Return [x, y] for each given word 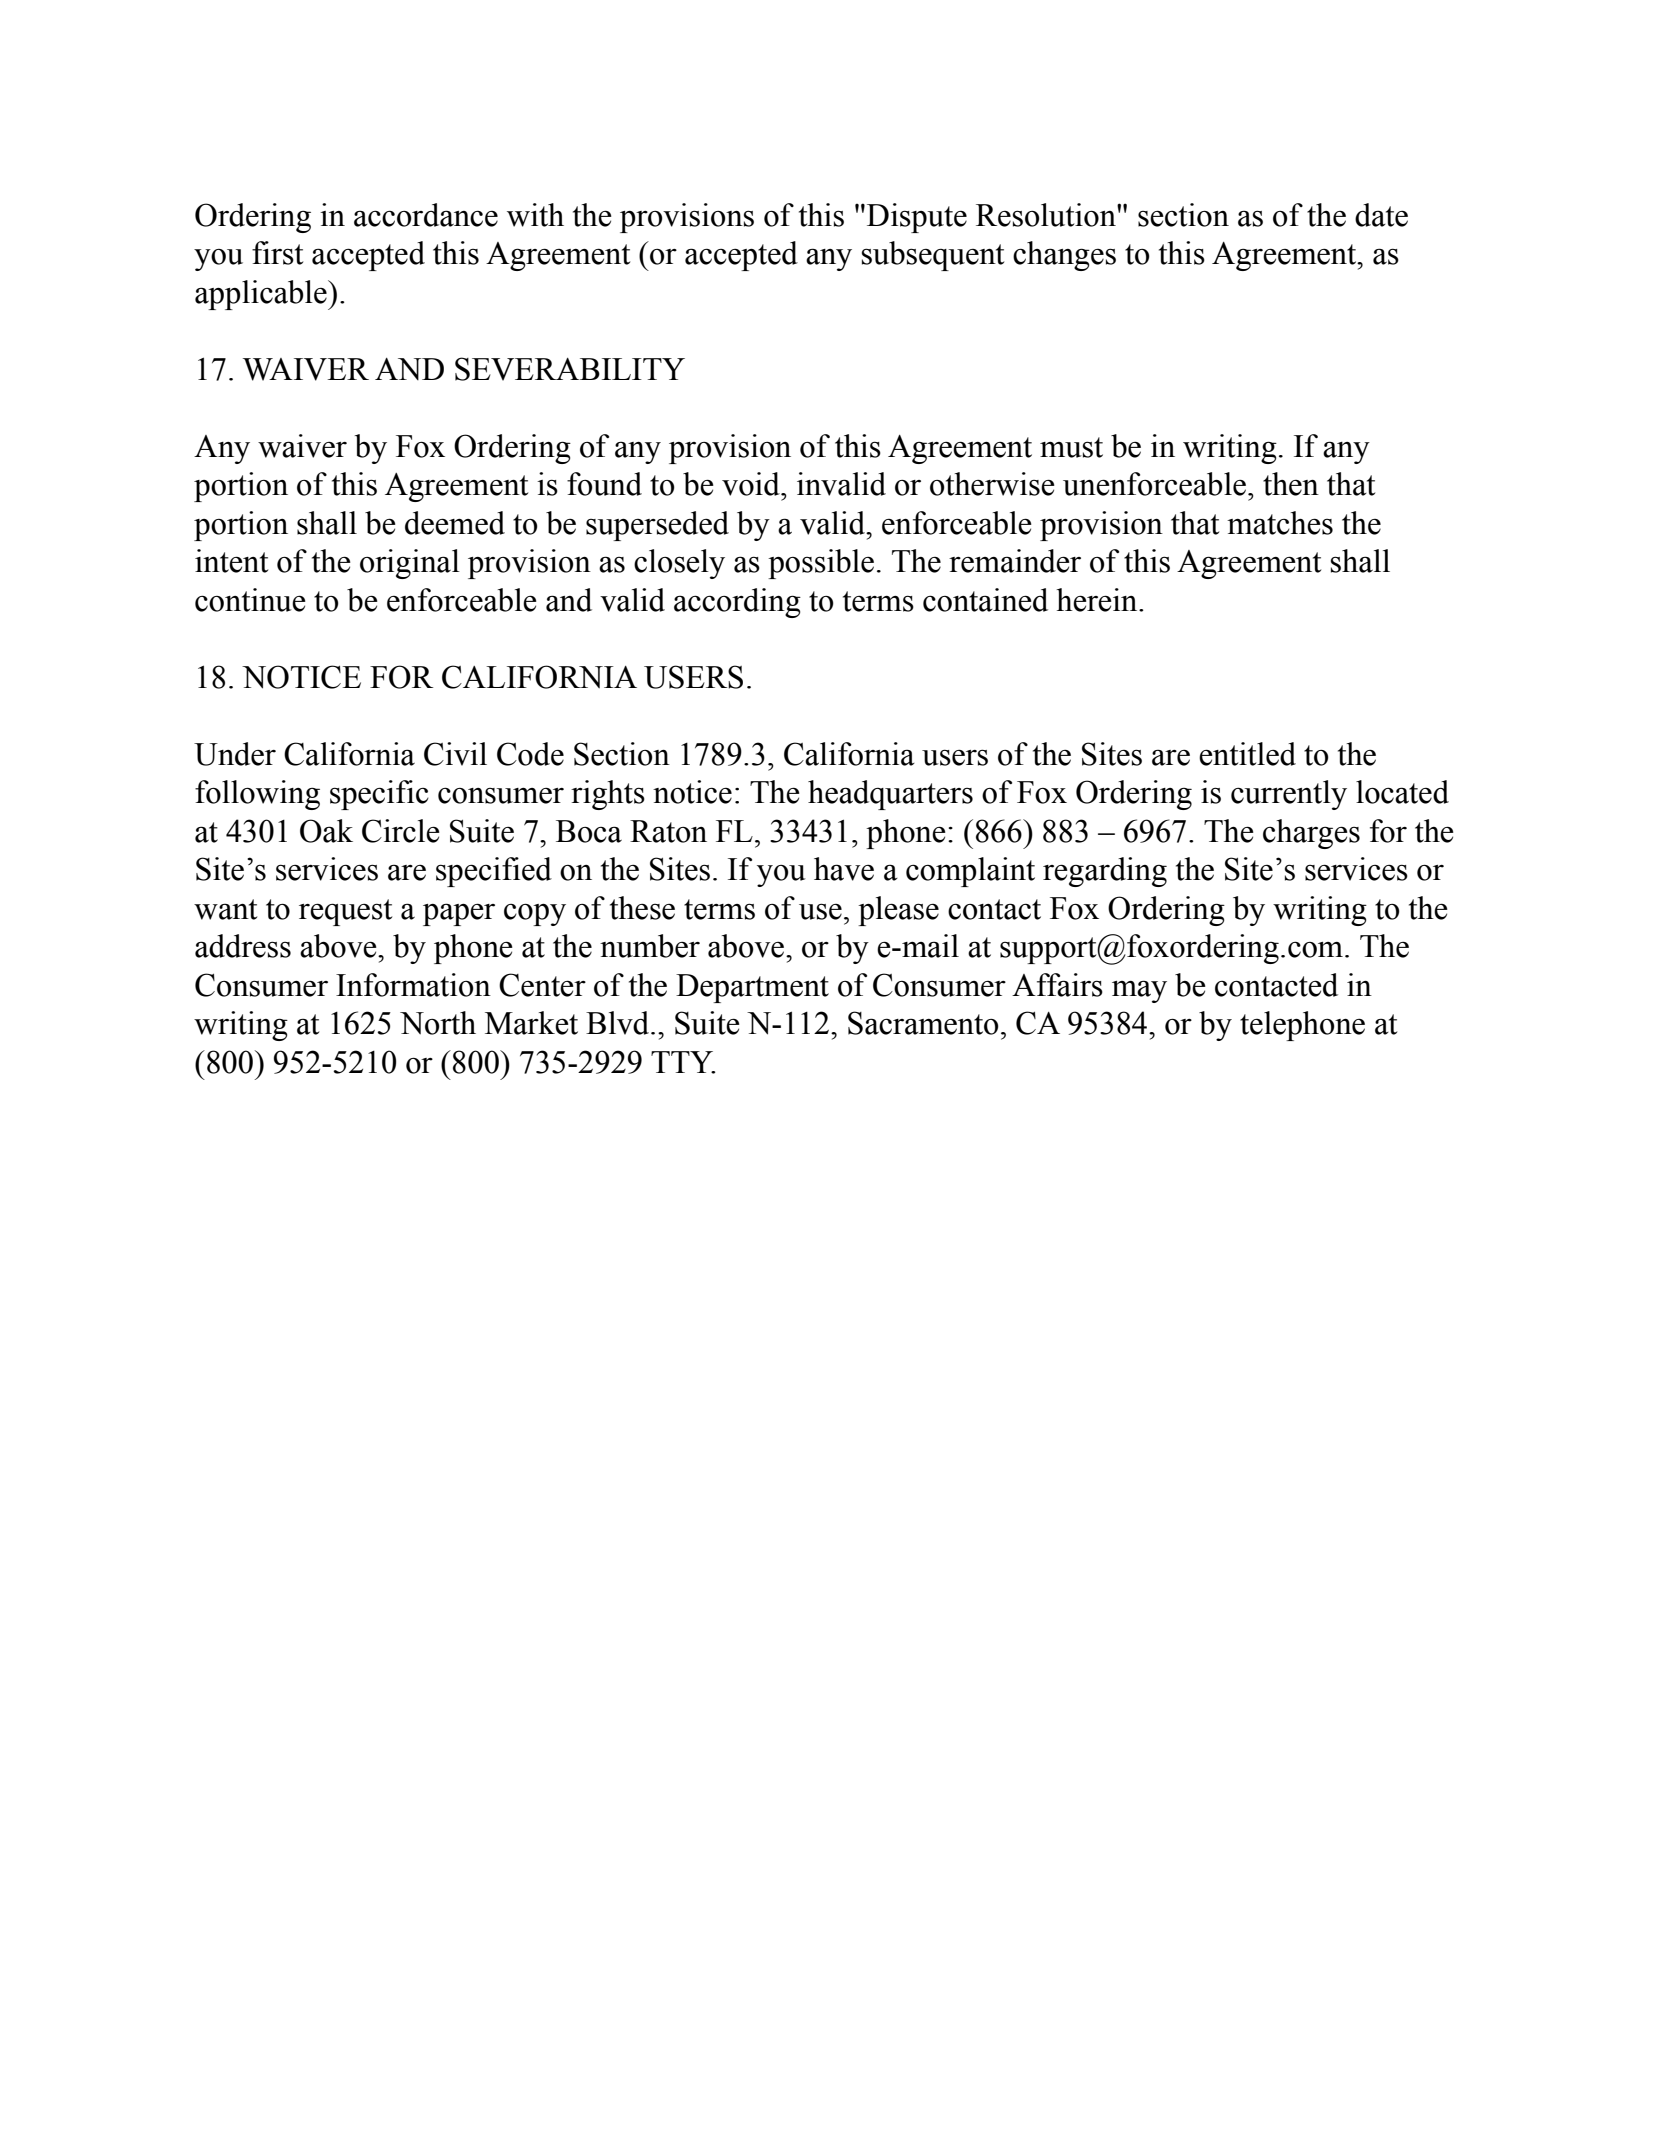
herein [1098, 600]
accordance [426, 215]
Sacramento [923, 1023]
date [1381, 215]
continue [250, 600]
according [737, 603]
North [438, 1023]
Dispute [917, 218]
